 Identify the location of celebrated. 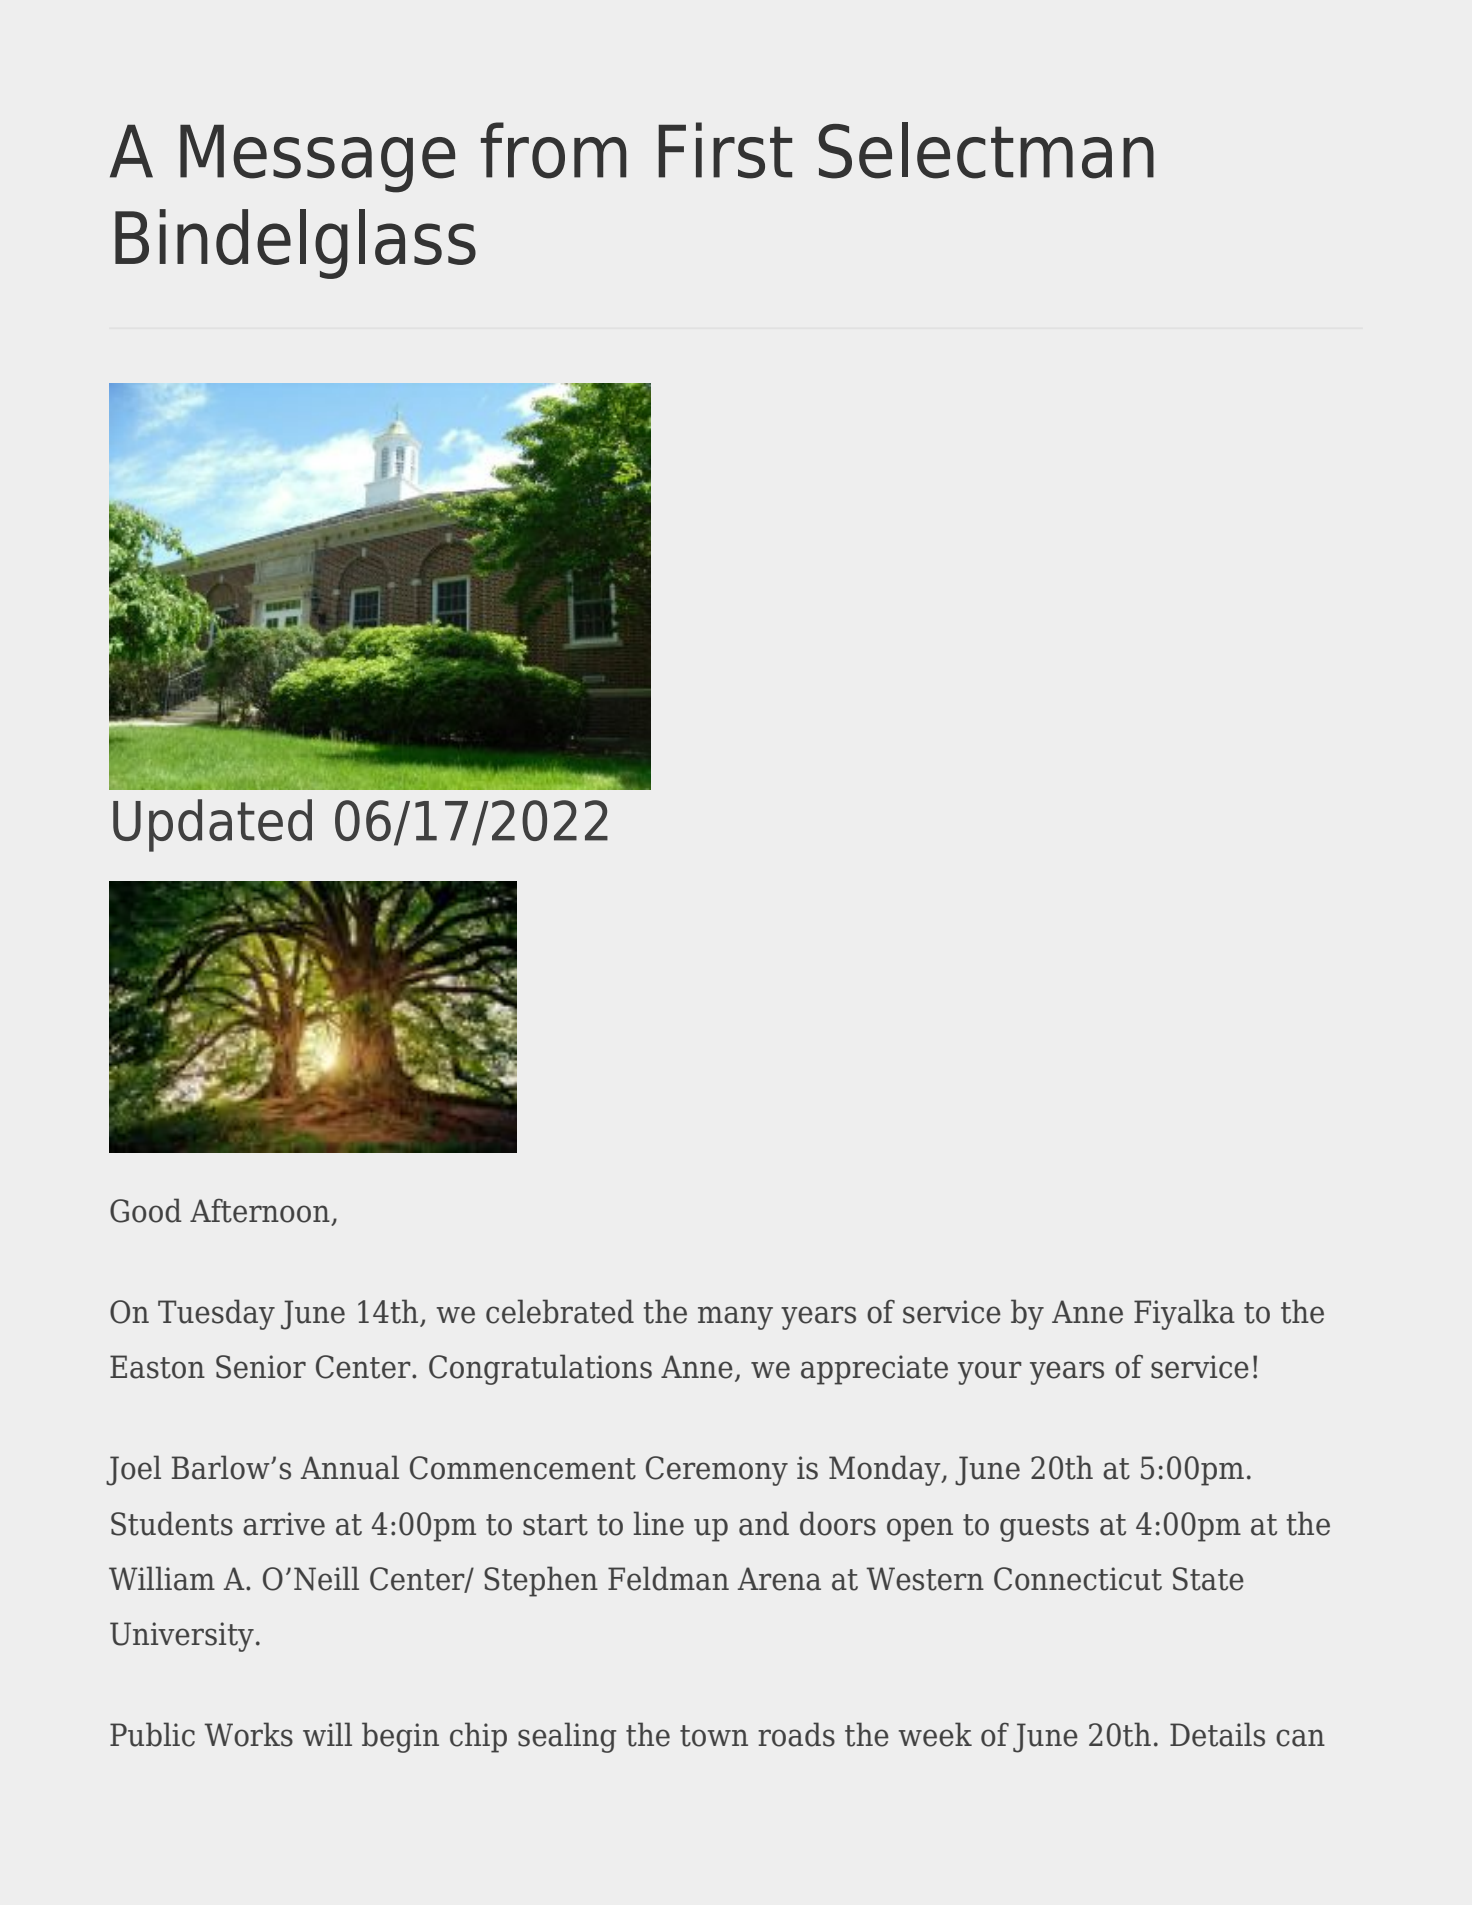
(560, 1311).
